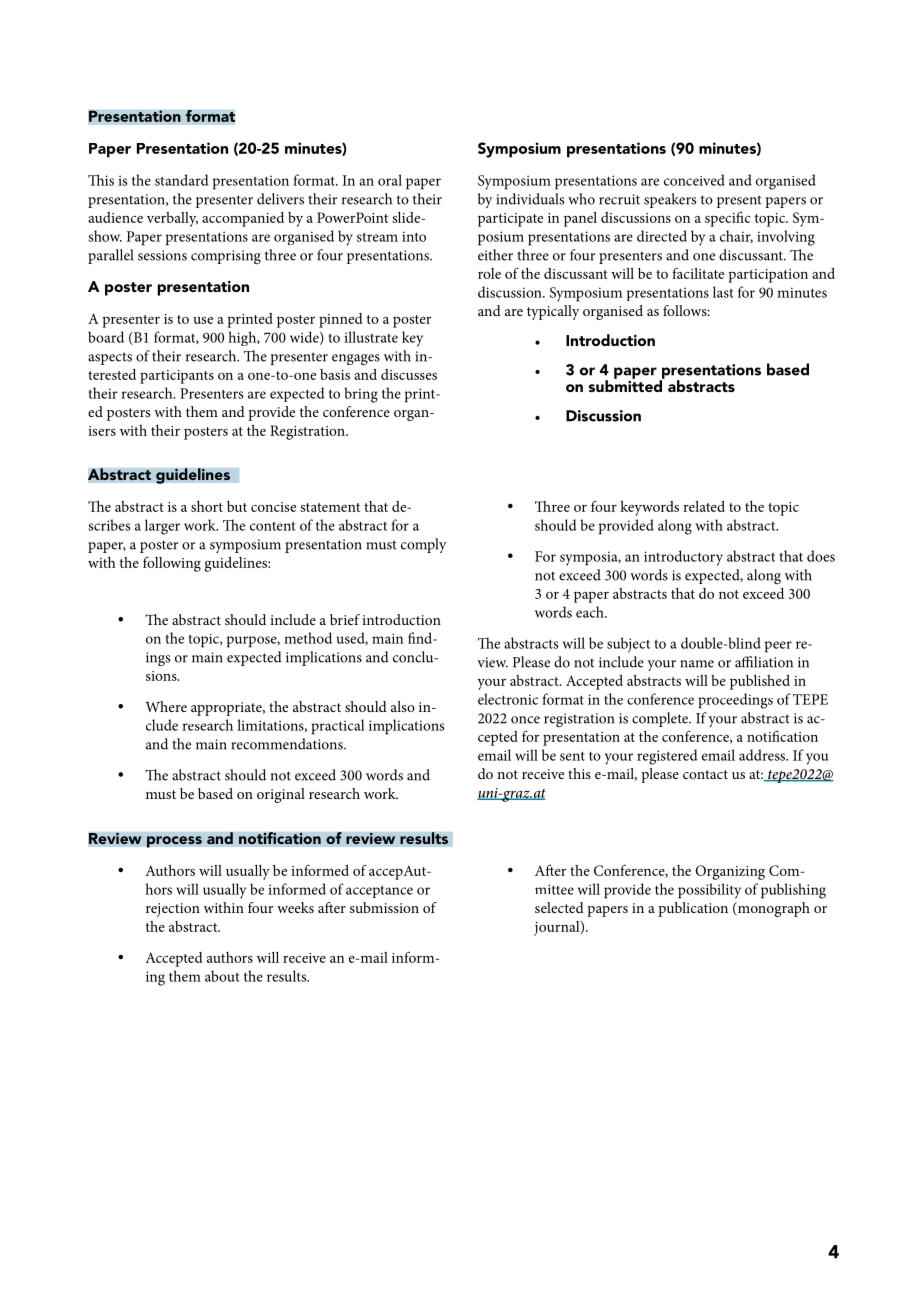  What do you see at coordinates (222, 976) in the screenshot?
I see `about` at bounding box center [222, 976].
